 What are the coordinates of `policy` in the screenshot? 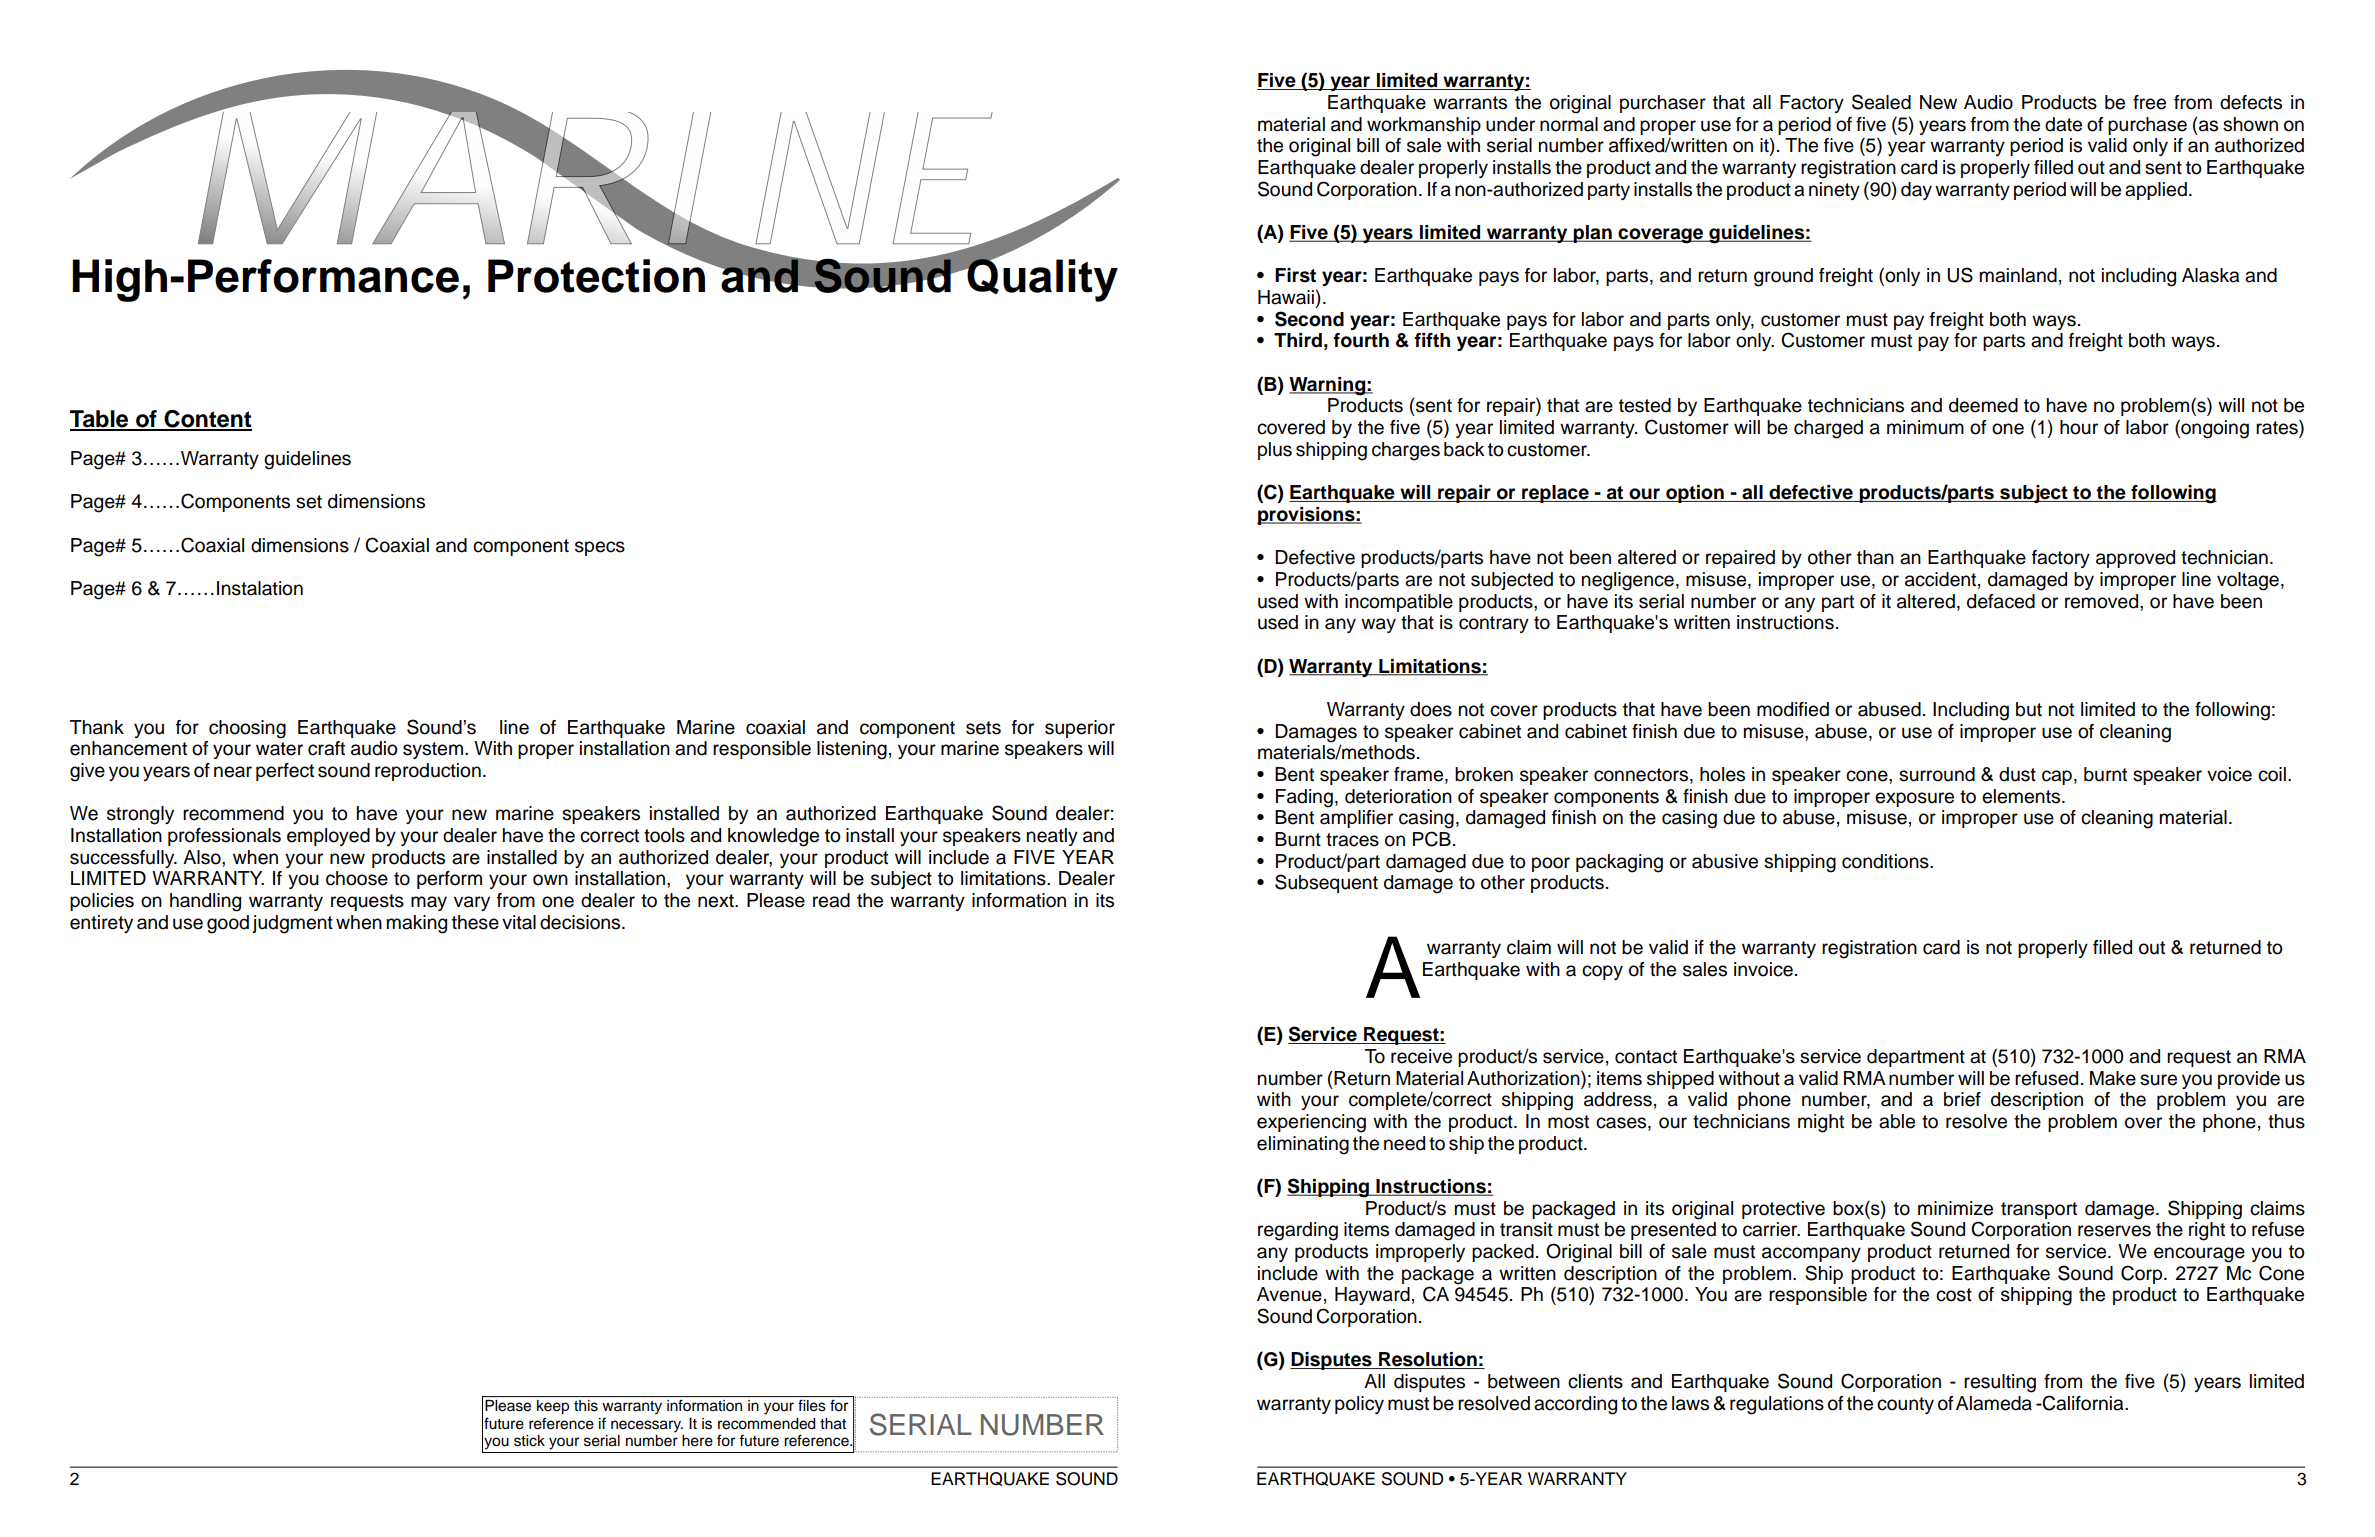 It's located at (1359, 1405).
